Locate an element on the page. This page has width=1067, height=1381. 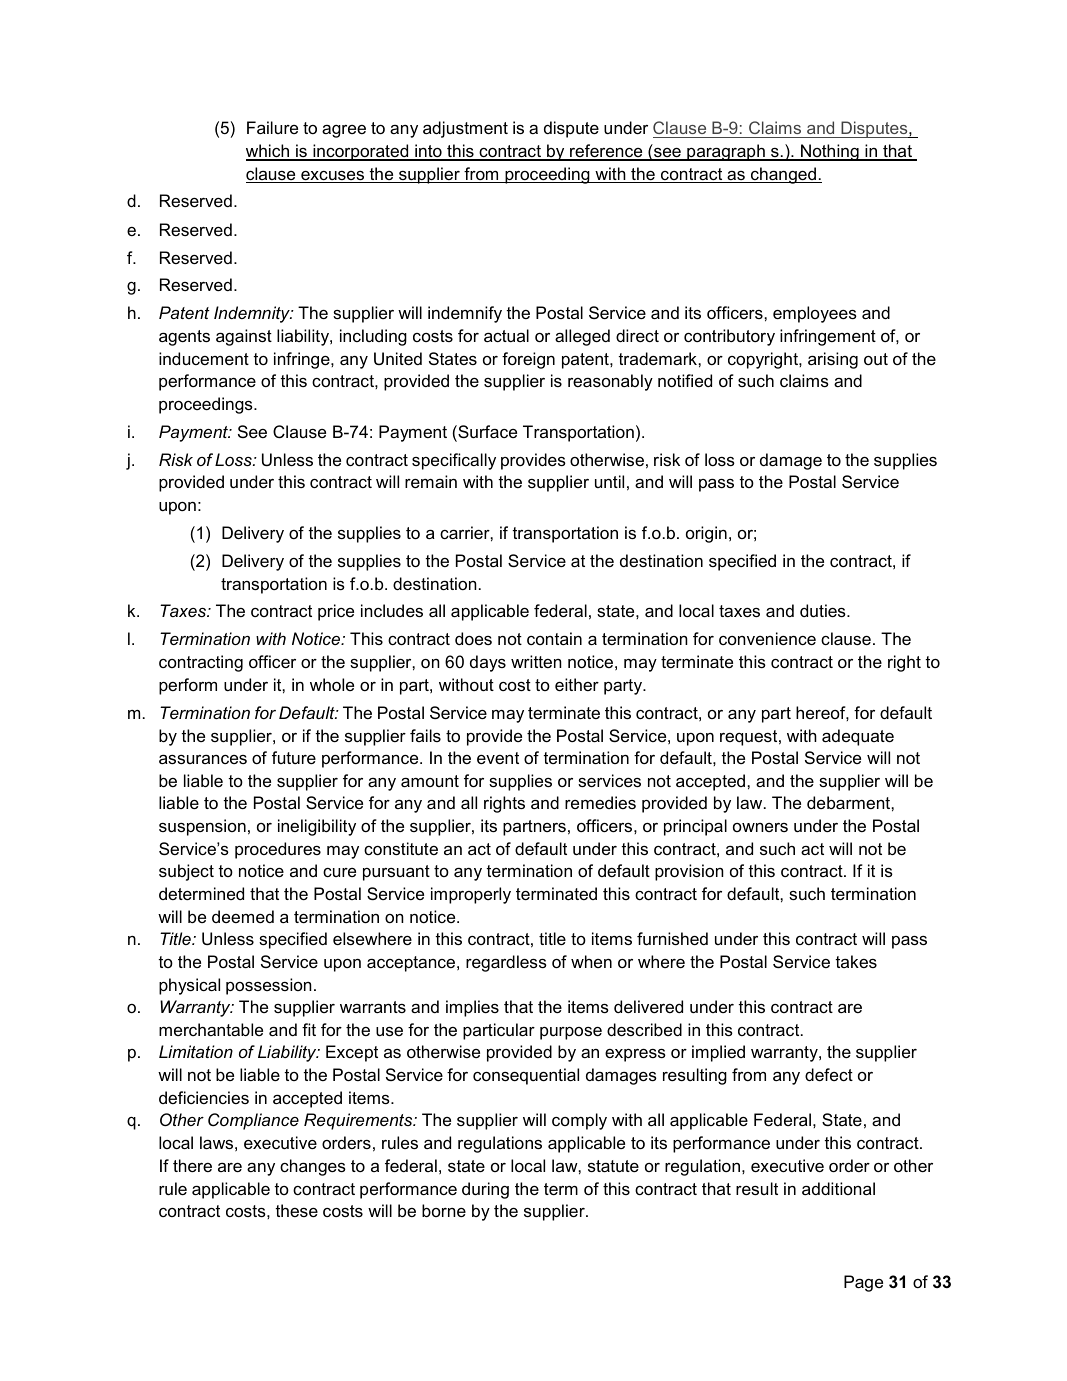
which is located at coordinates (268, 152).
